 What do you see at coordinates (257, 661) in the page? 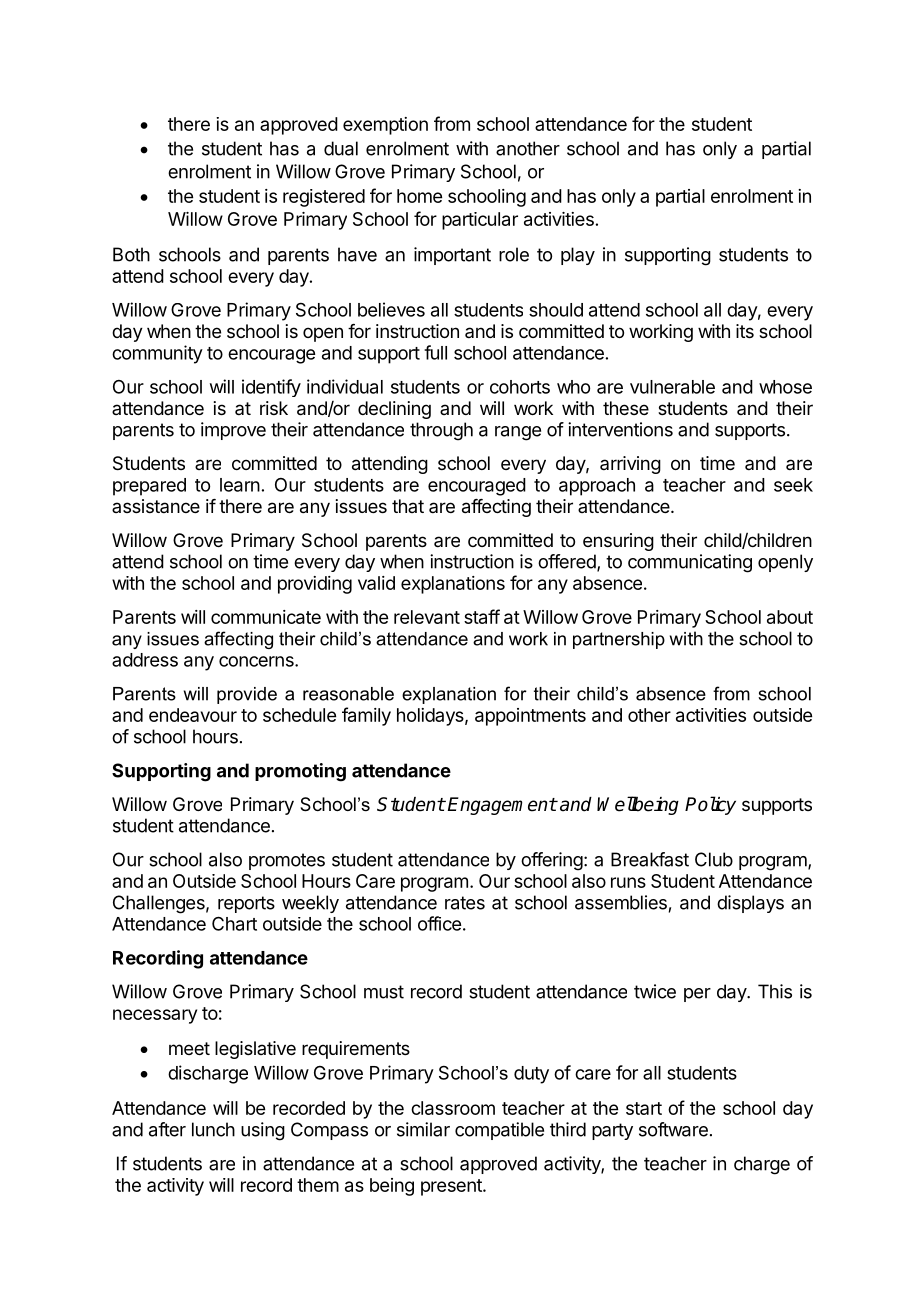
I see `concerns` at bounding box center [257, 661].
